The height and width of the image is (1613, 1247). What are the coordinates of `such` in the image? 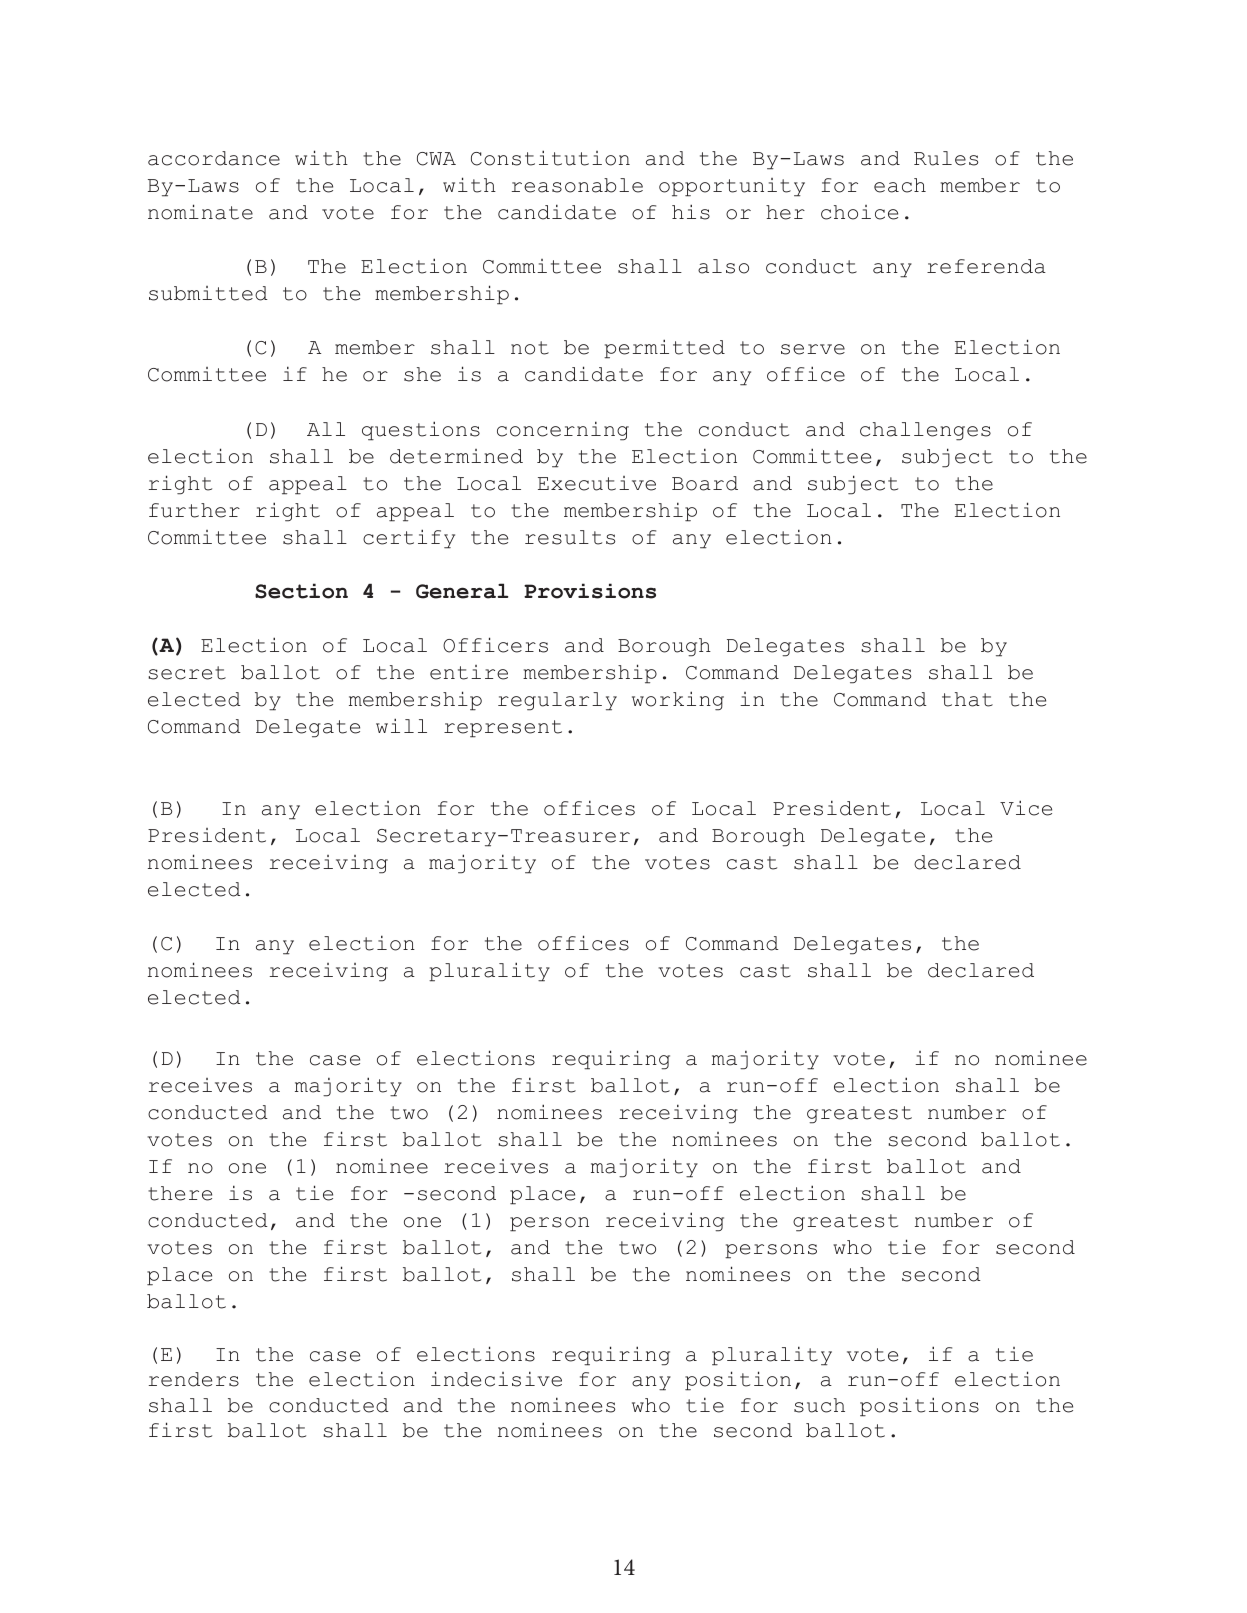 It's located at (819, 1405).
